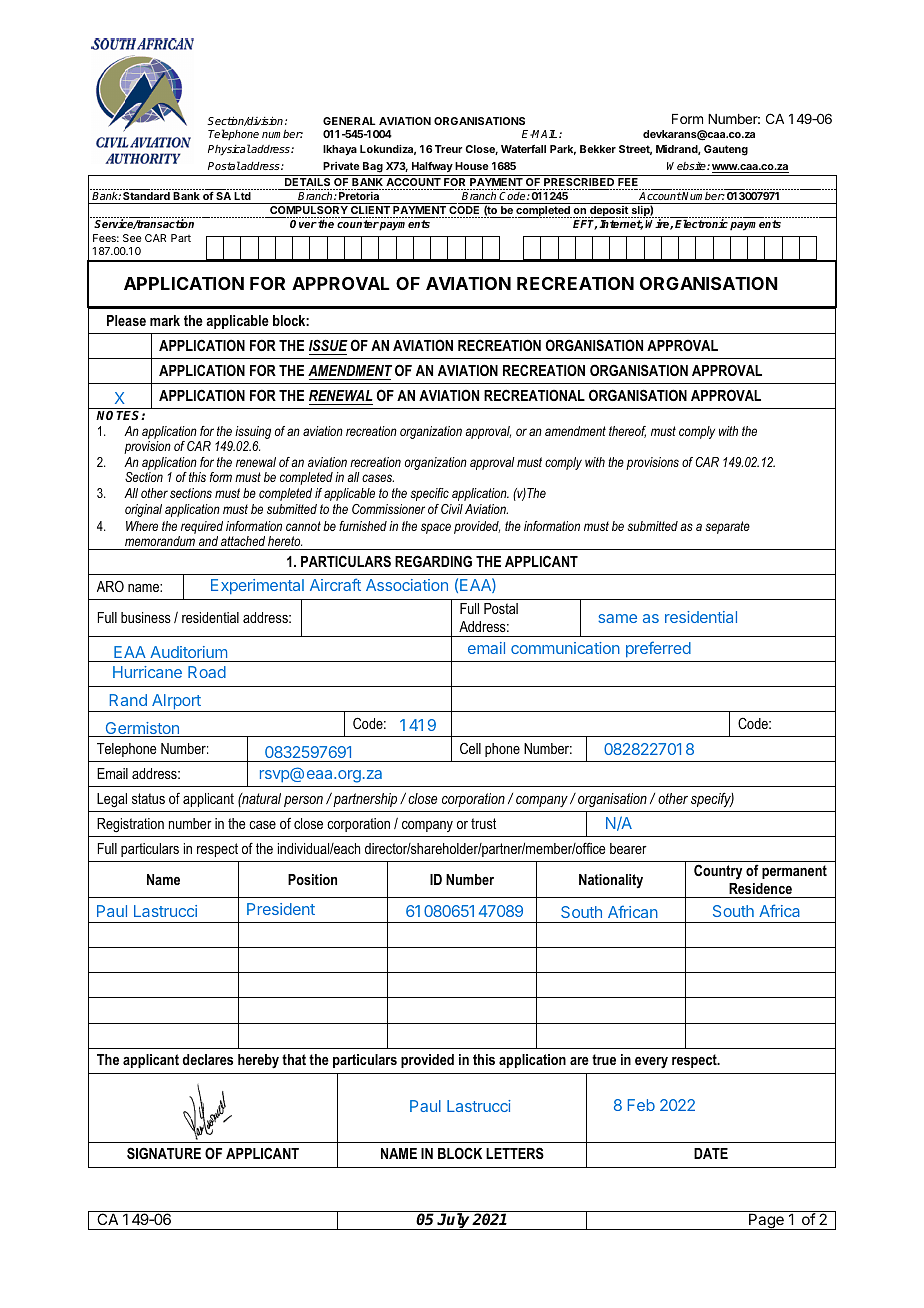  What do you see at coordinates (229, 150) in the page?
I see `Physical` at bounding box center [229, 150].
